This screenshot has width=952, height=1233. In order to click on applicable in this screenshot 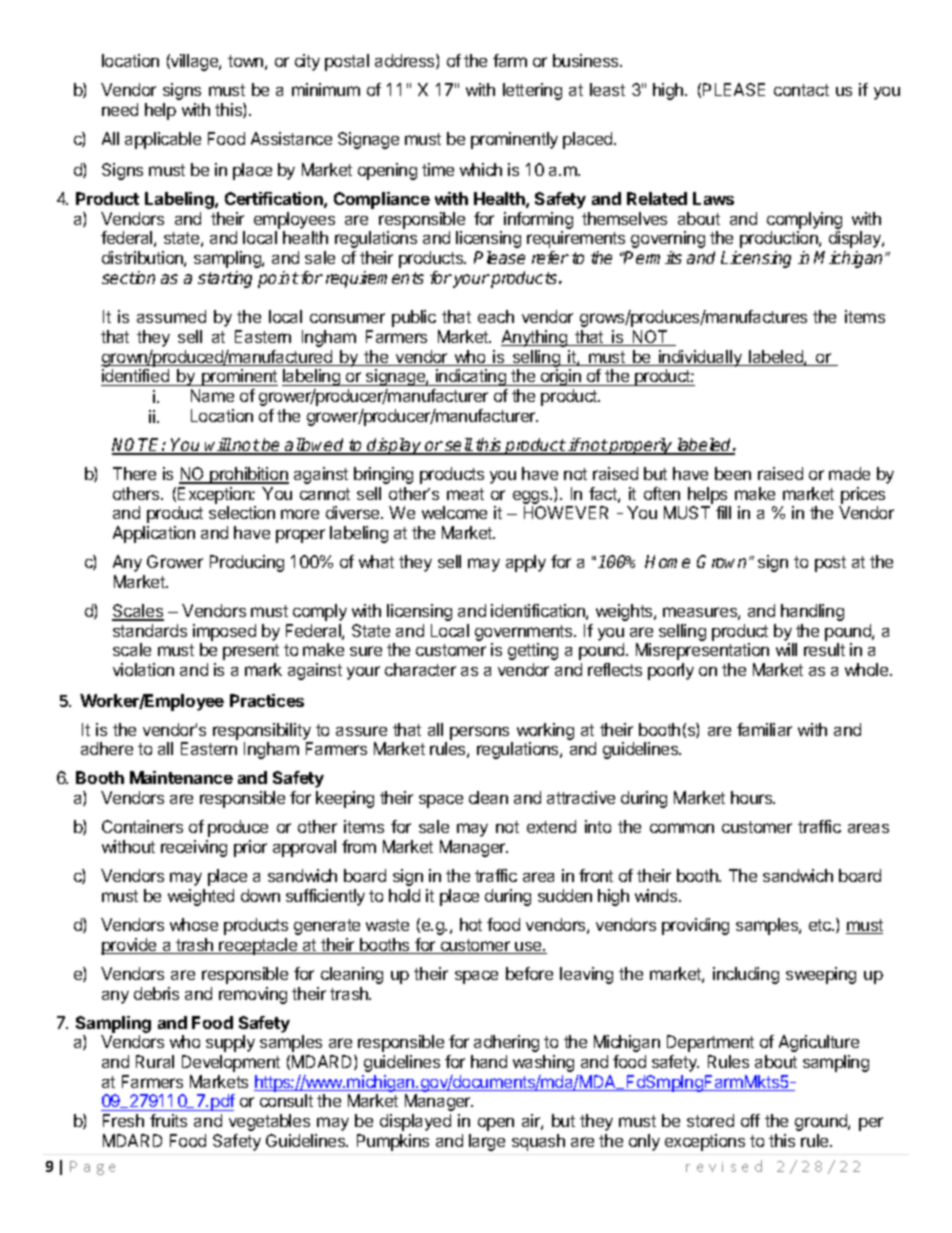, I will do `click(163, 140)`.
